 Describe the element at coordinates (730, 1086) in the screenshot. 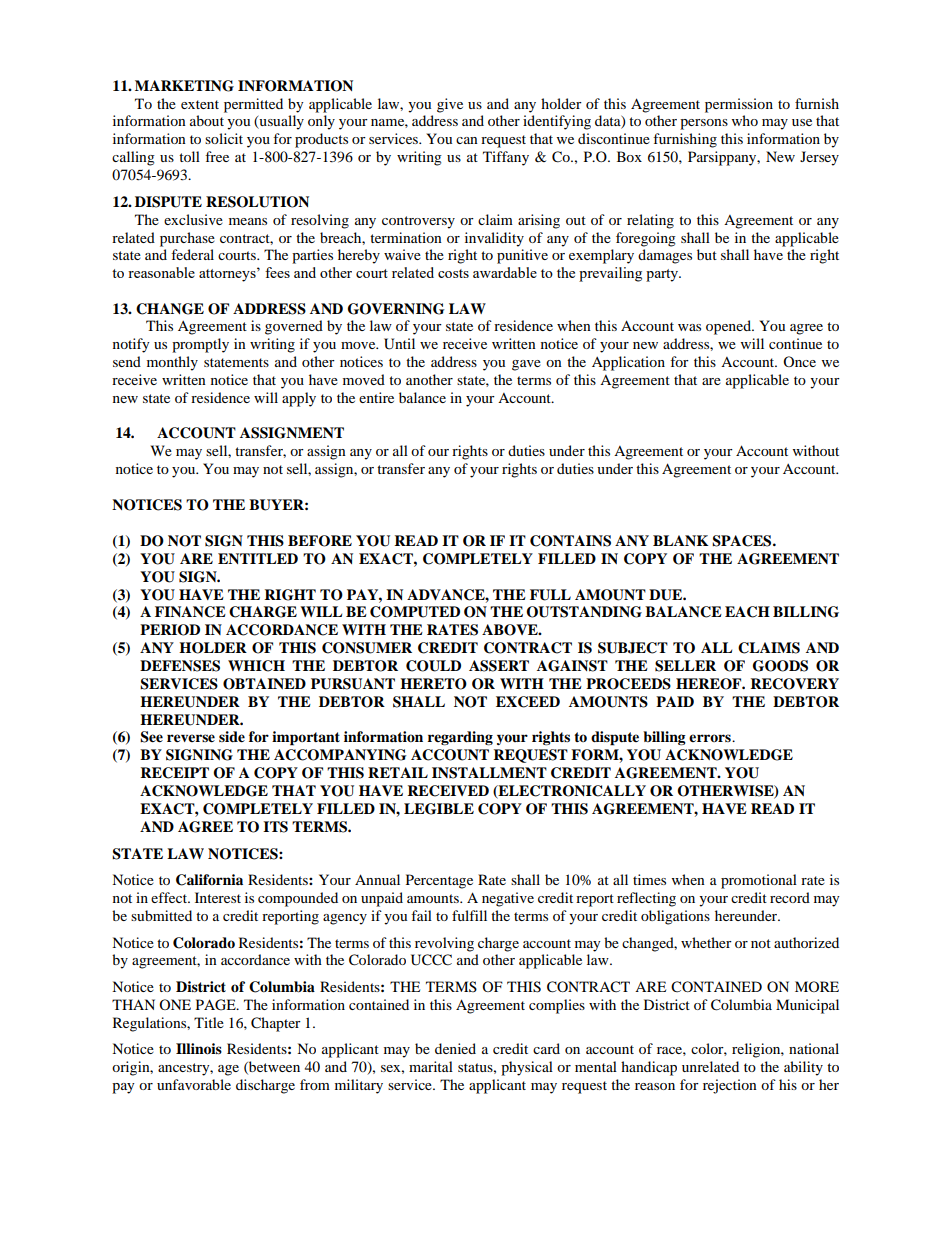

I see `rejection` at that location.
